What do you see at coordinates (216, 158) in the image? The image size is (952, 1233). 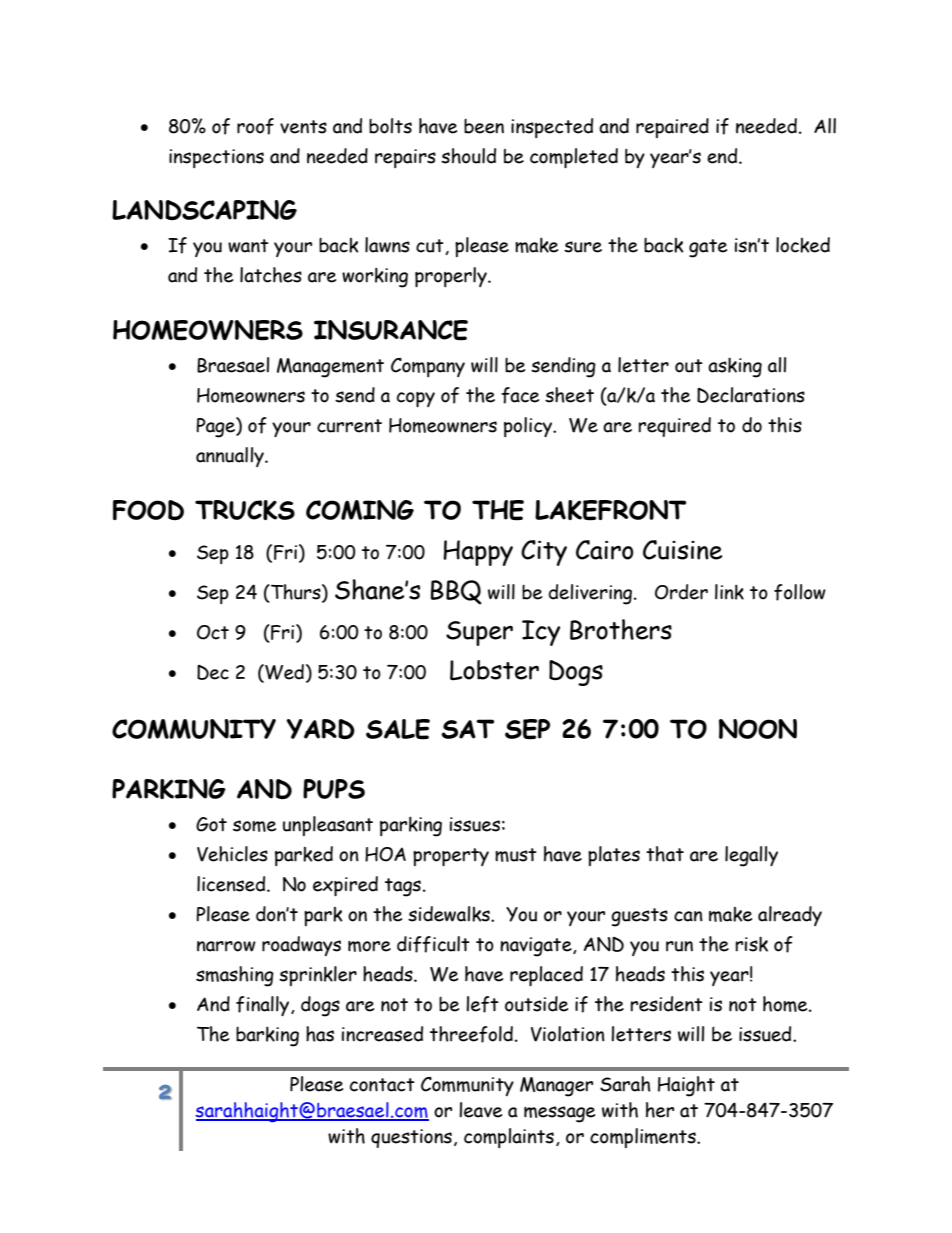 I see `inspections` at bounding box center [216, 158].
